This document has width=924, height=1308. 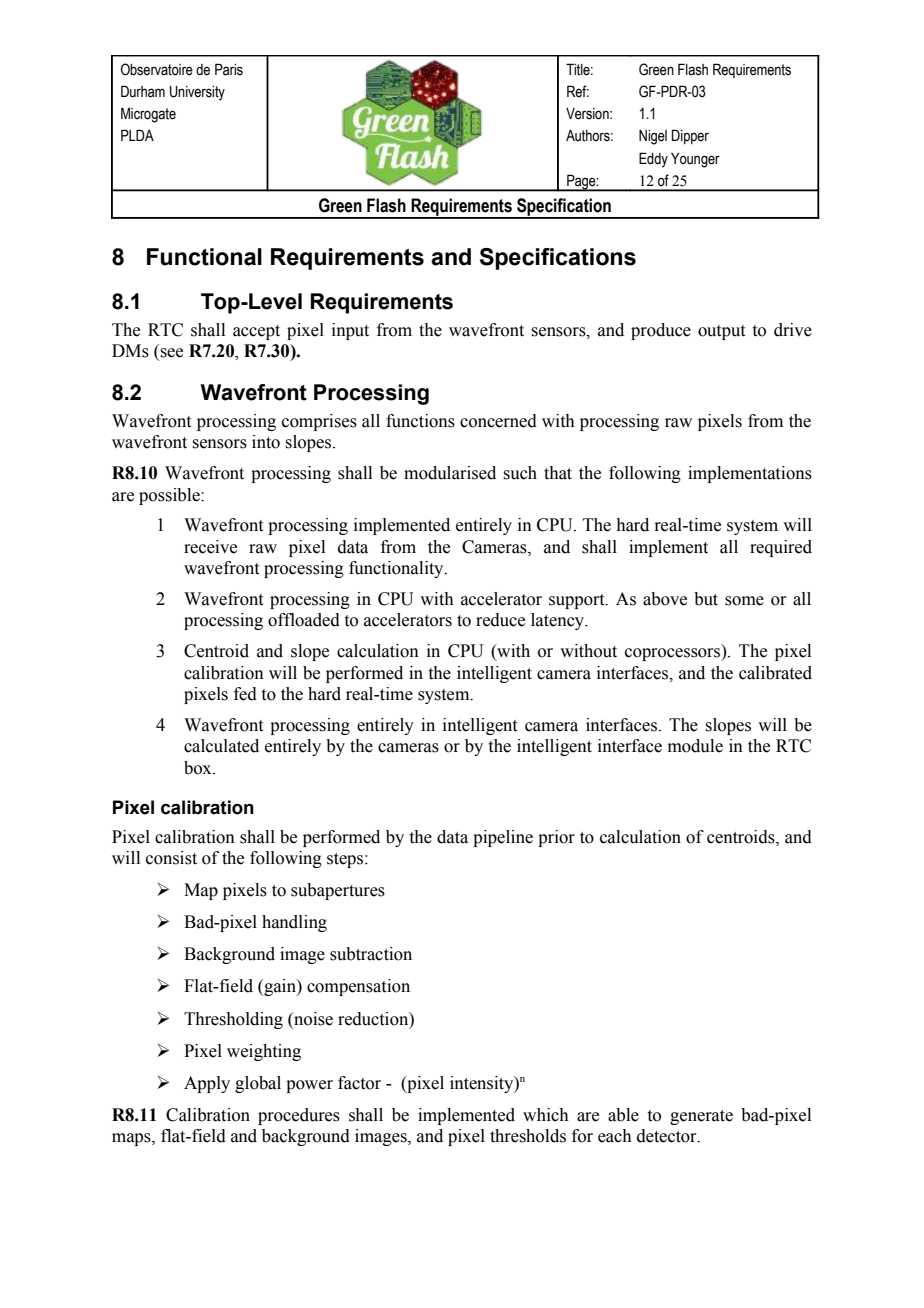 What do you see at coordinates (528, 1136) in the document?
I see `thresholds` at bounding box center [528, 1136].
